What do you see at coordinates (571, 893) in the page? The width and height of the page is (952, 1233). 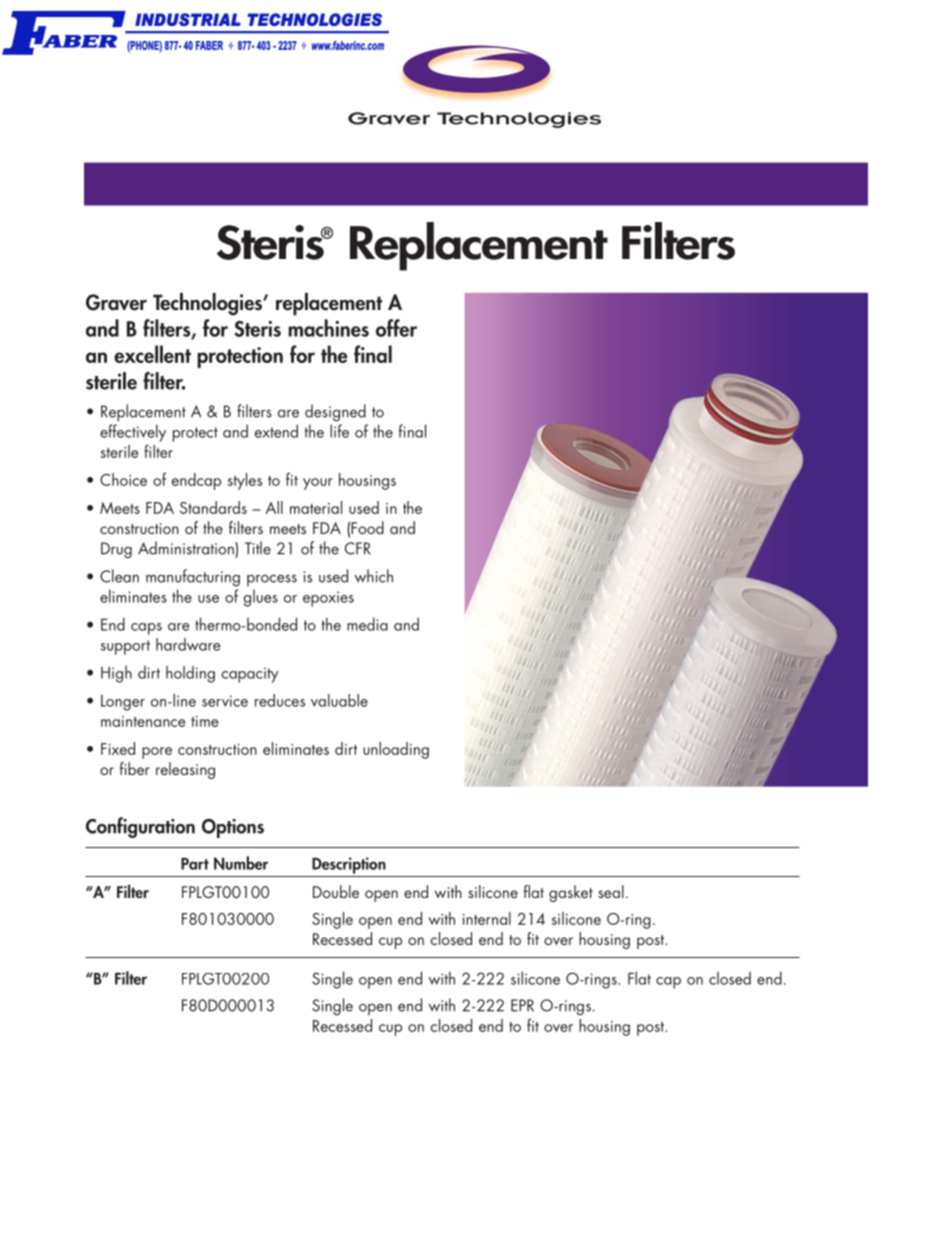 I see `gasket` at bounding box center [571, 893].
